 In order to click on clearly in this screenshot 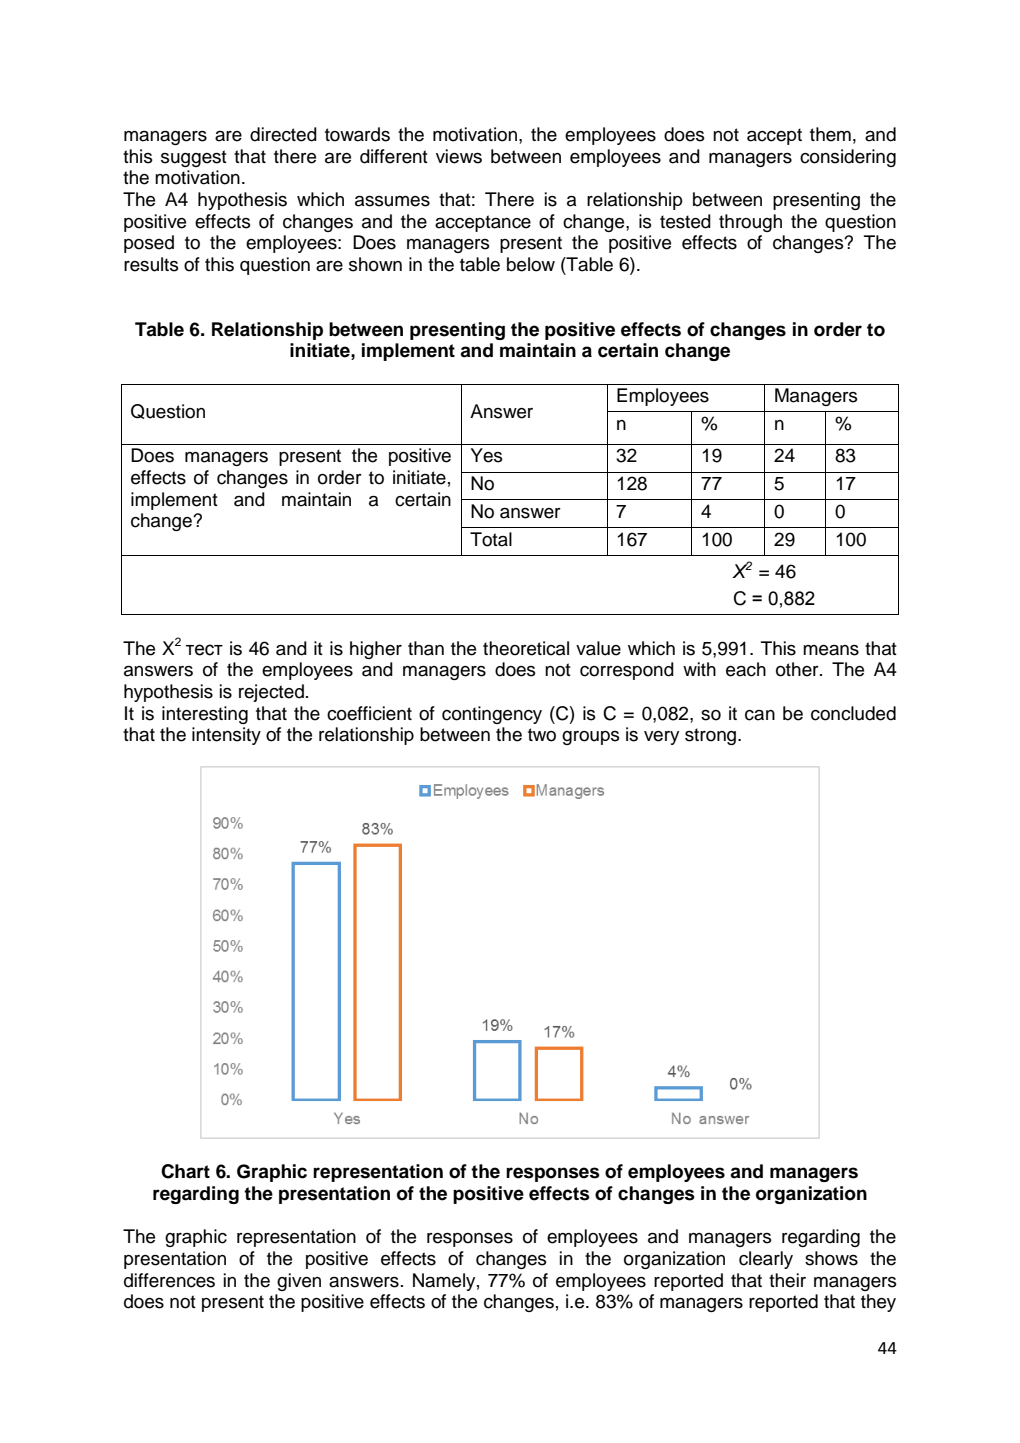, I will do `click(766, 1260)`.
